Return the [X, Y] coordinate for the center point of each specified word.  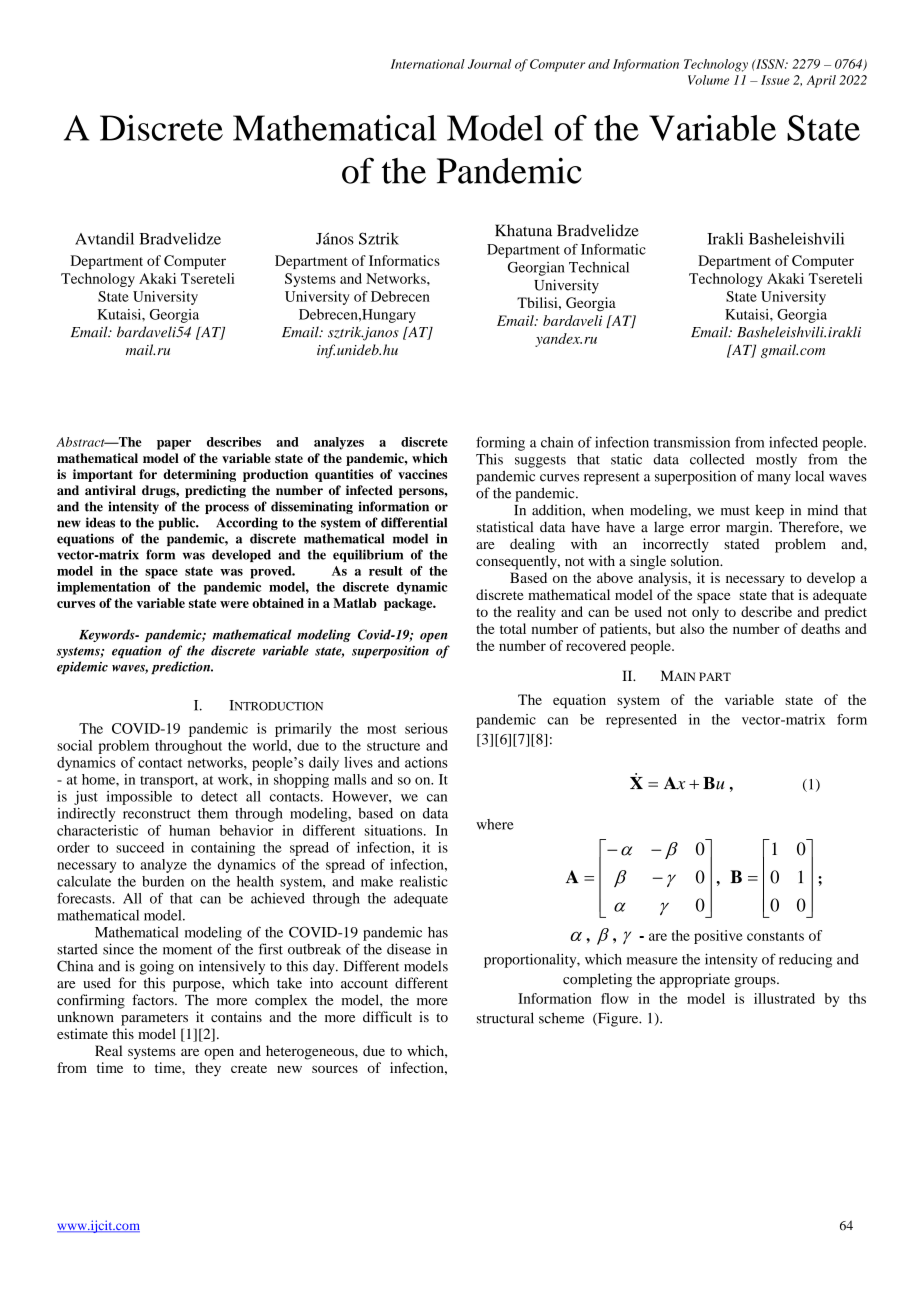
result [386, 571]
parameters [154, 1019]
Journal [490, 64]
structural [505, 1018]
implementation [104, 588]
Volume [708, 80]
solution [696, 560]
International [428, 64]
